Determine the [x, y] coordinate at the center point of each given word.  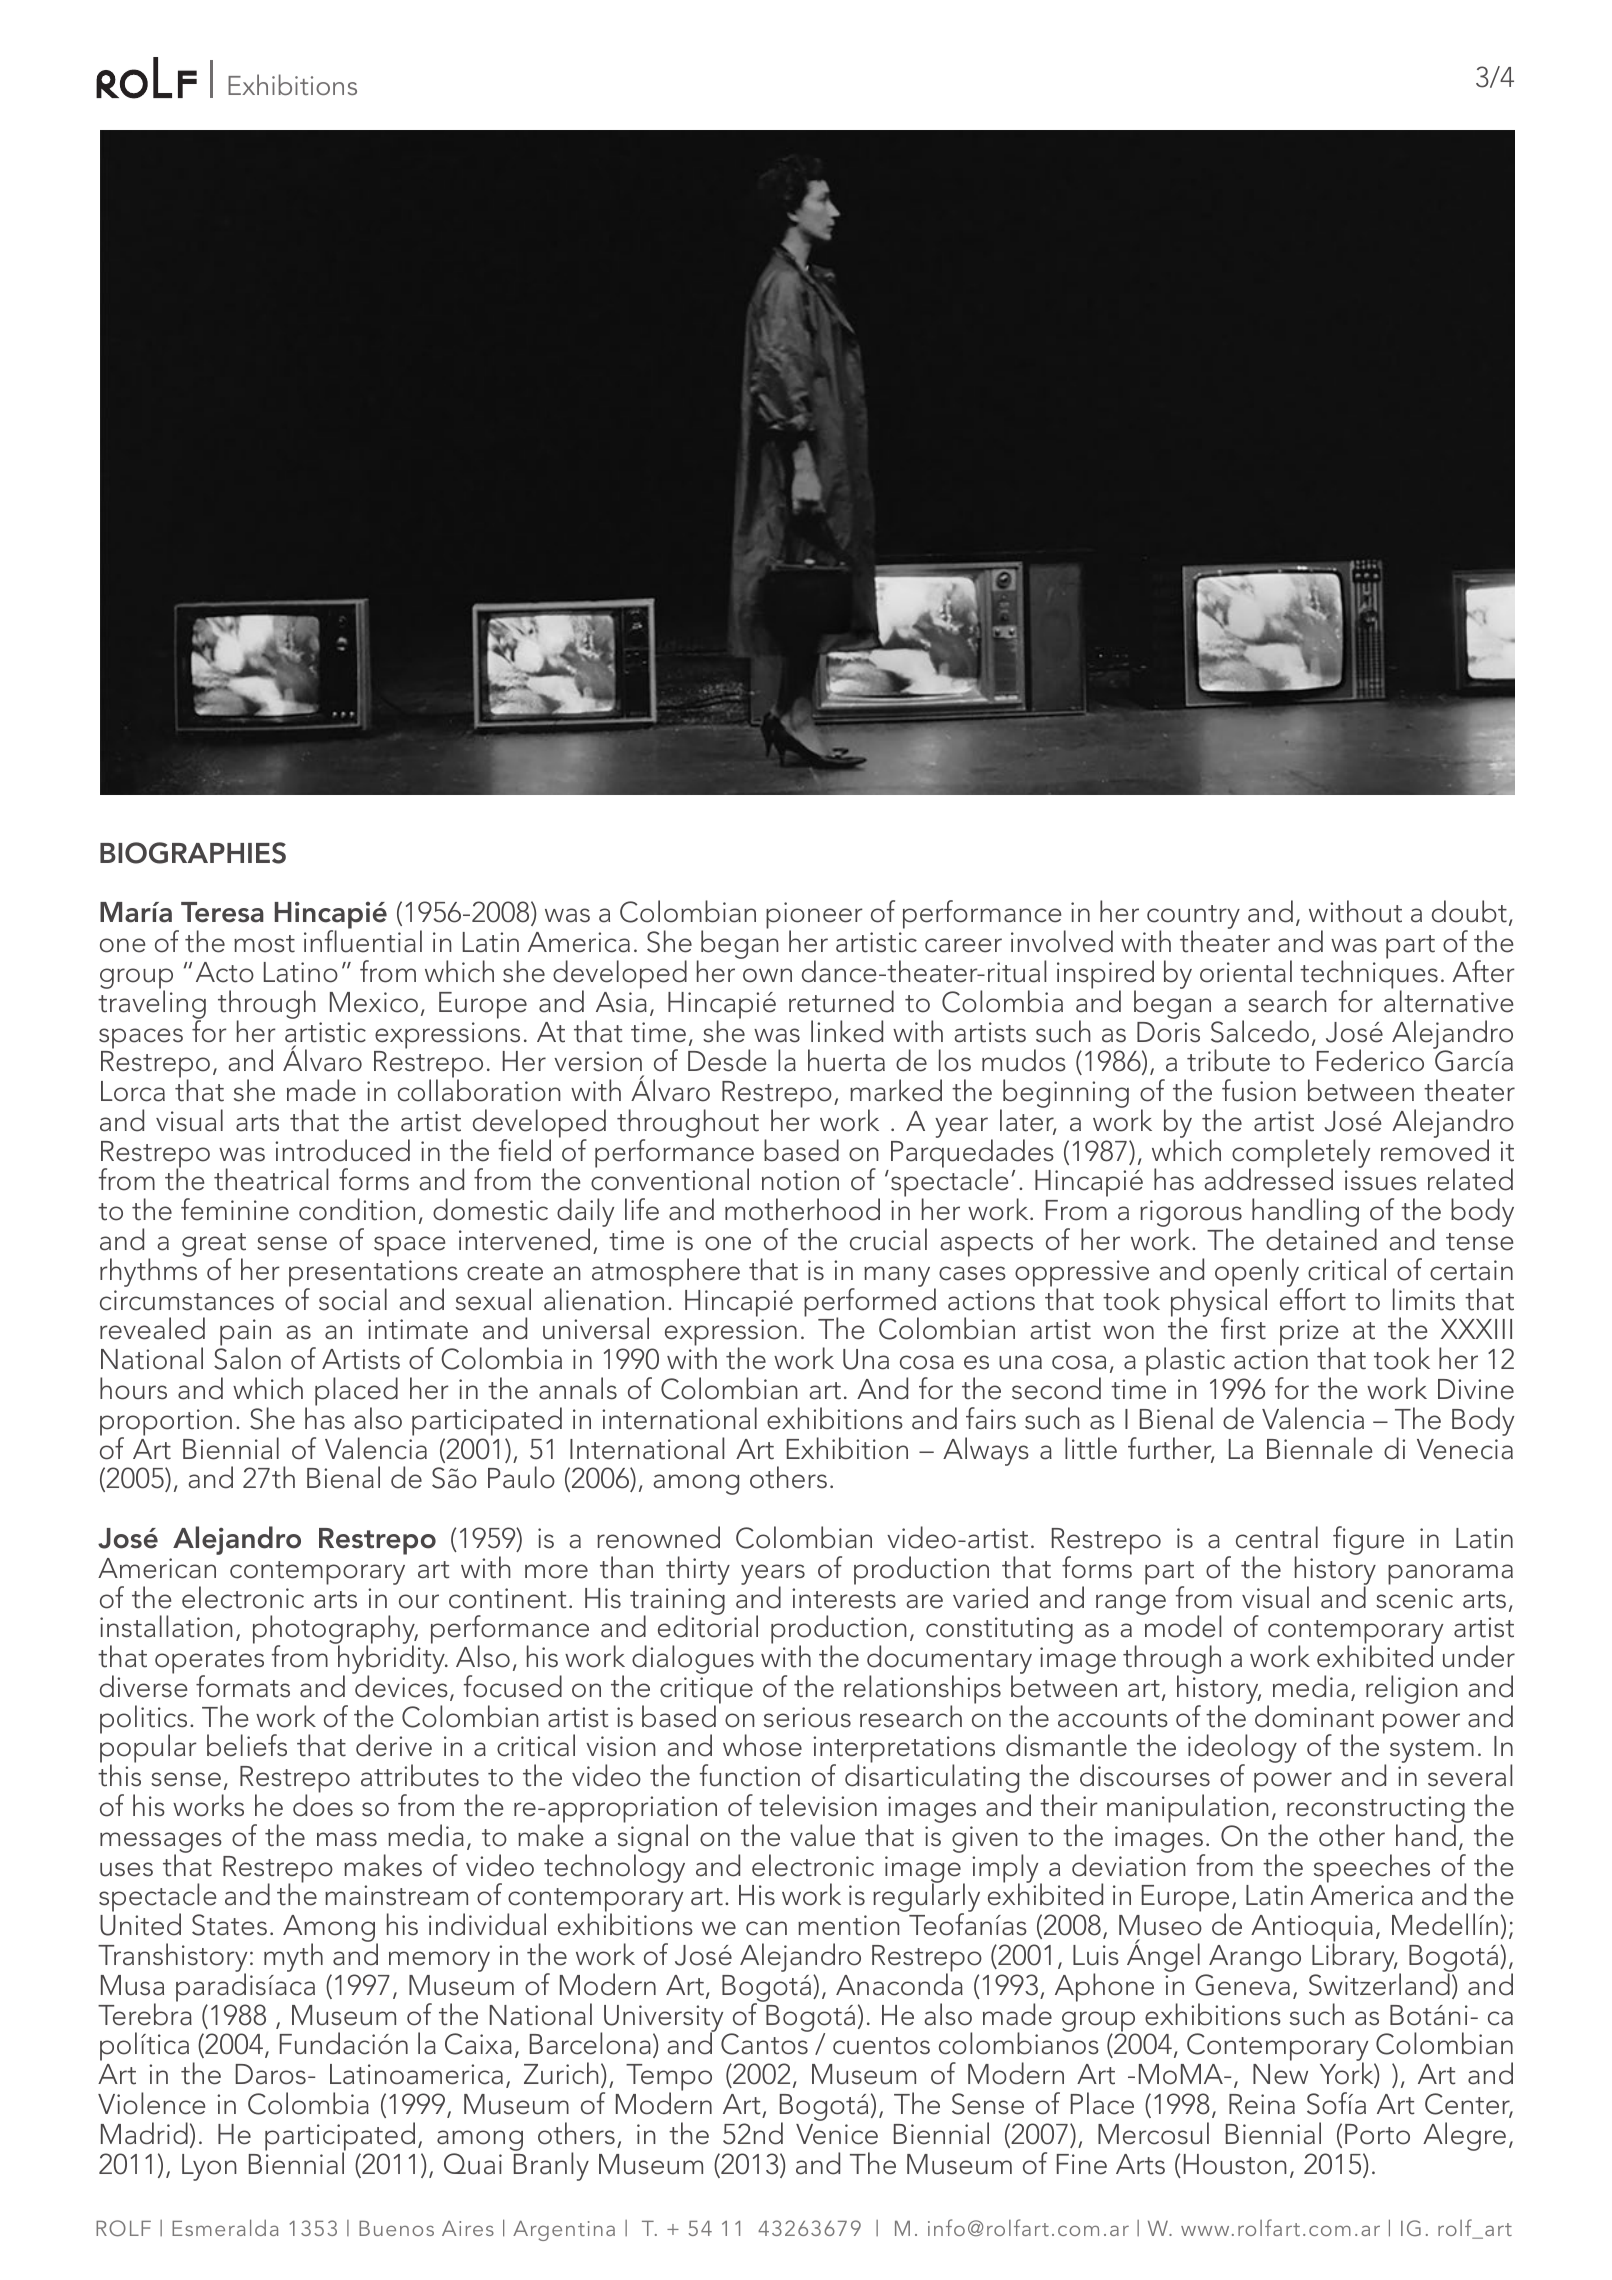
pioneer [814, 917]
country [1193, 918]
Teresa [222, 912]
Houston [1235, 2164]
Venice [837, 2134]
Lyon [209, 2167]
